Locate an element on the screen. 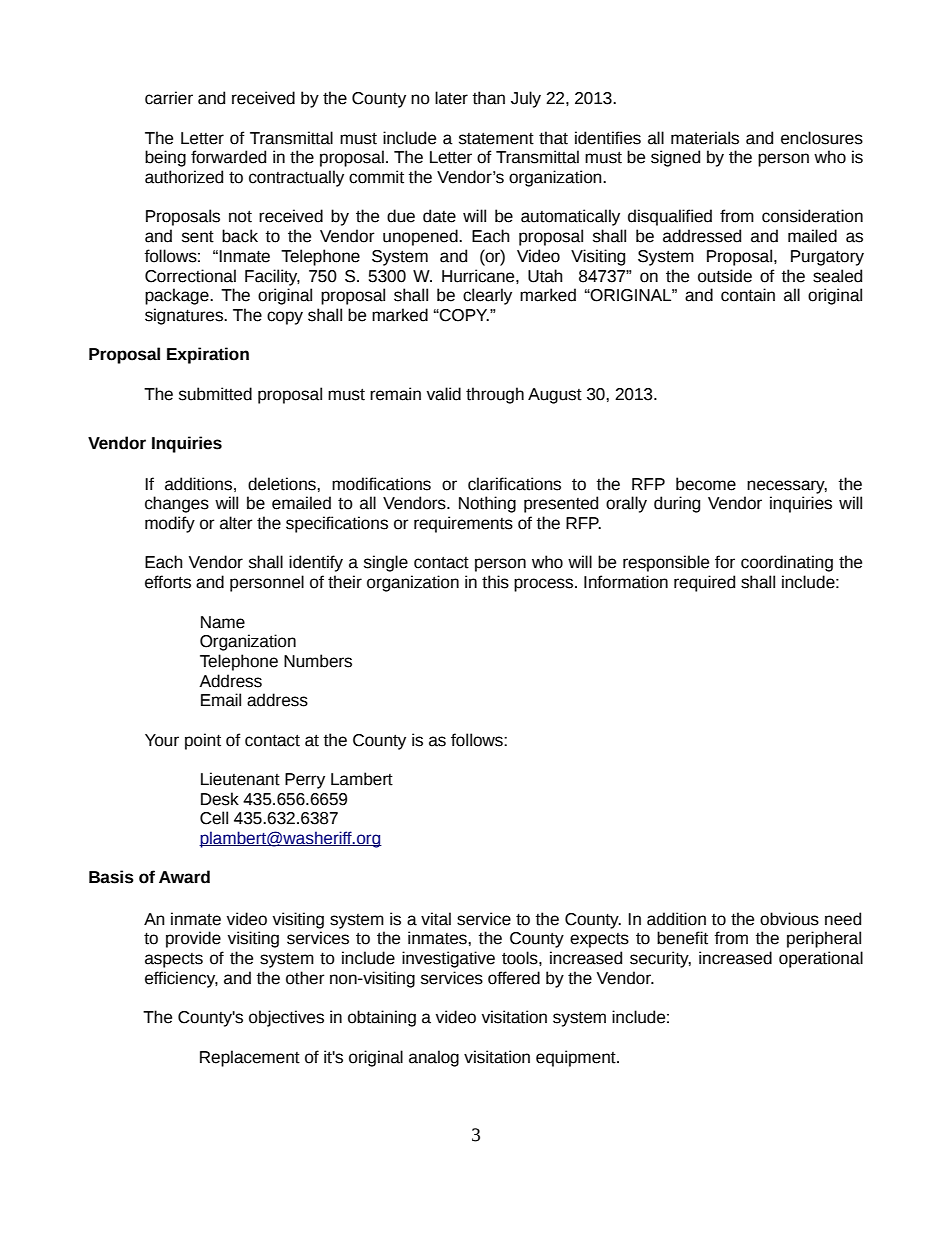 The width and height of the screenshot is (952, 1233). carrier is located at coordinates (169, 98).
